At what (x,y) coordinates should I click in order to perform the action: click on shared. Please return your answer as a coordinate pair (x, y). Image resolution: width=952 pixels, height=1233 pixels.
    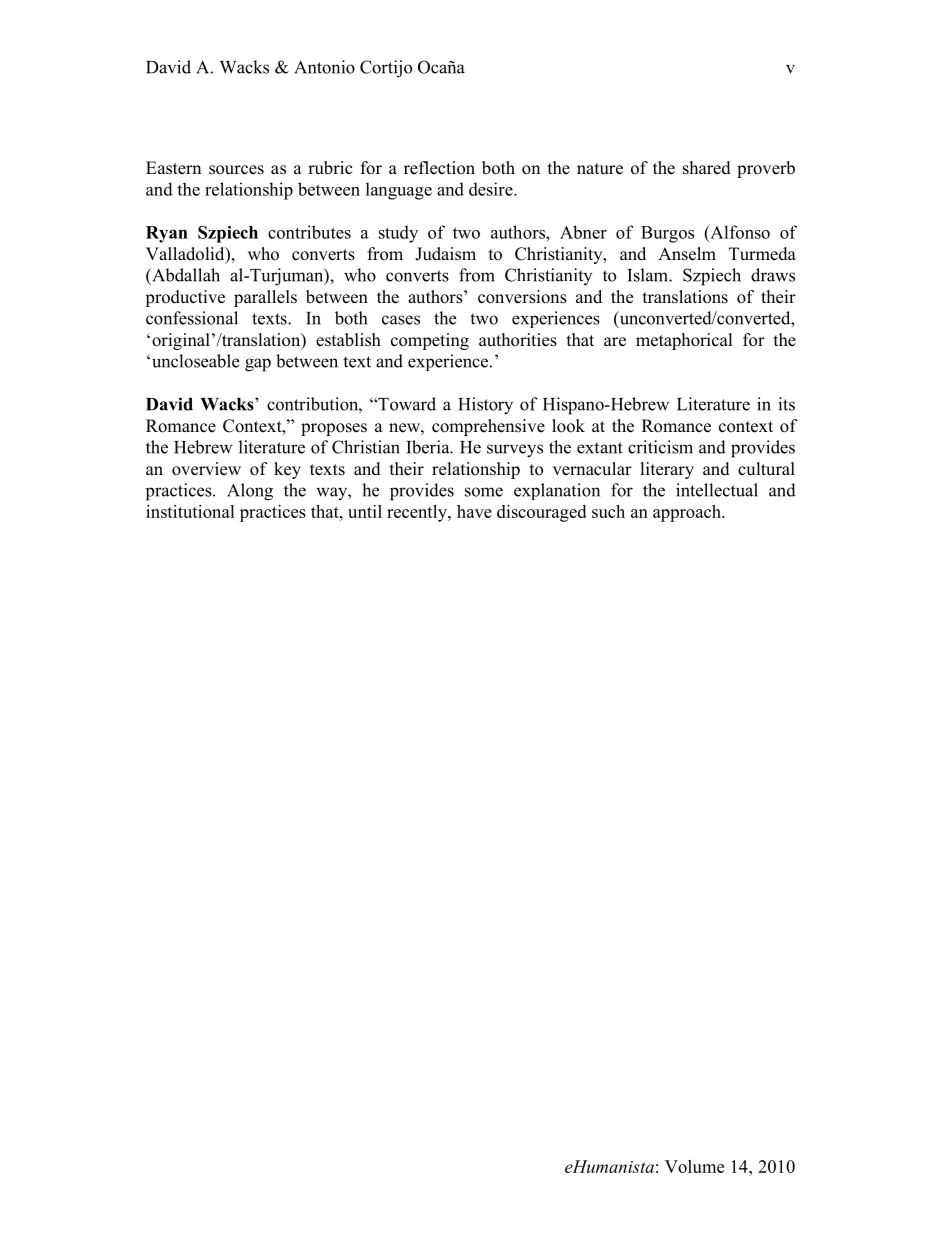
    Looking at the image, I should click on (707, 168).
